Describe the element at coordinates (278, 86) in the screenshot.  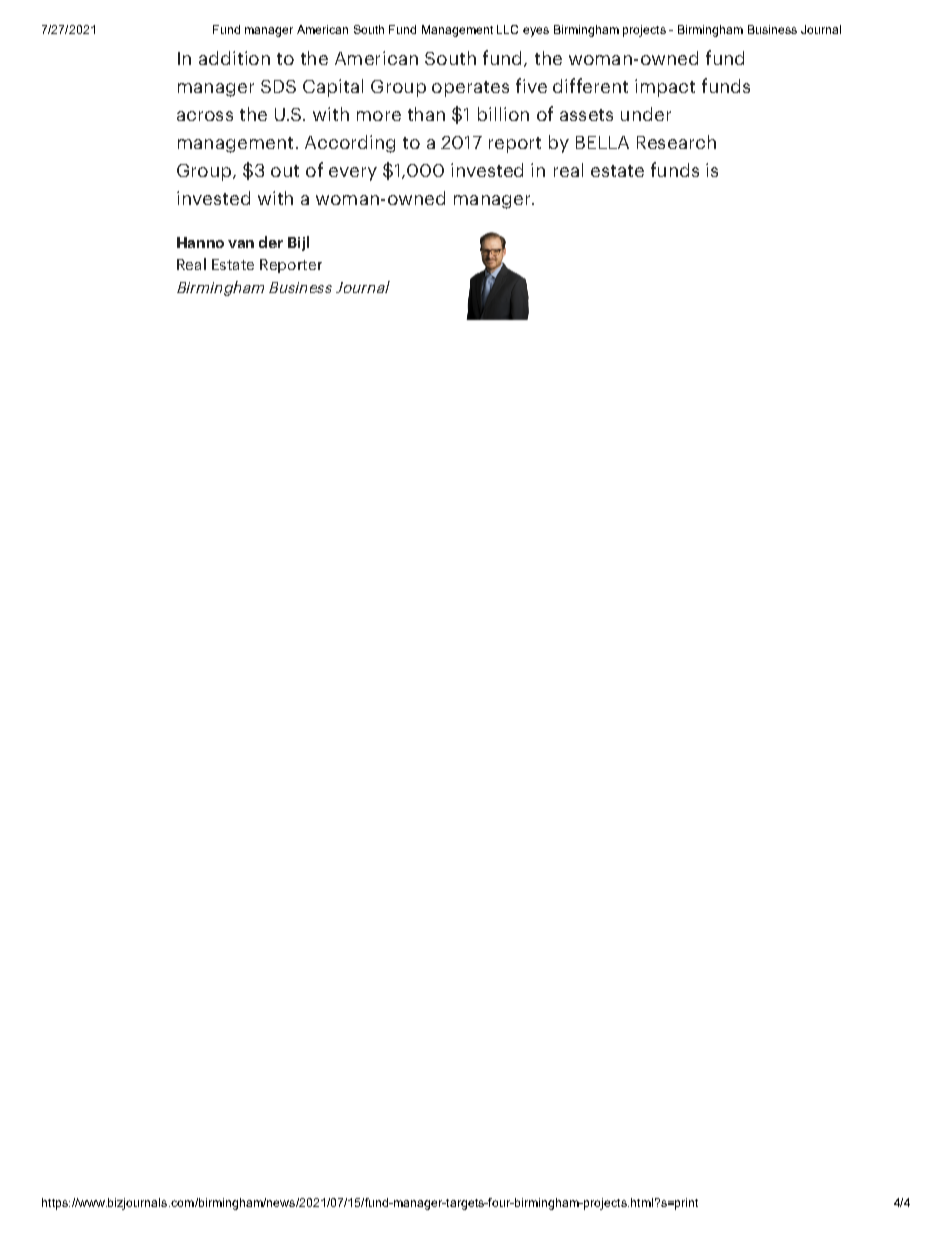
I see `SDS` at that location.
